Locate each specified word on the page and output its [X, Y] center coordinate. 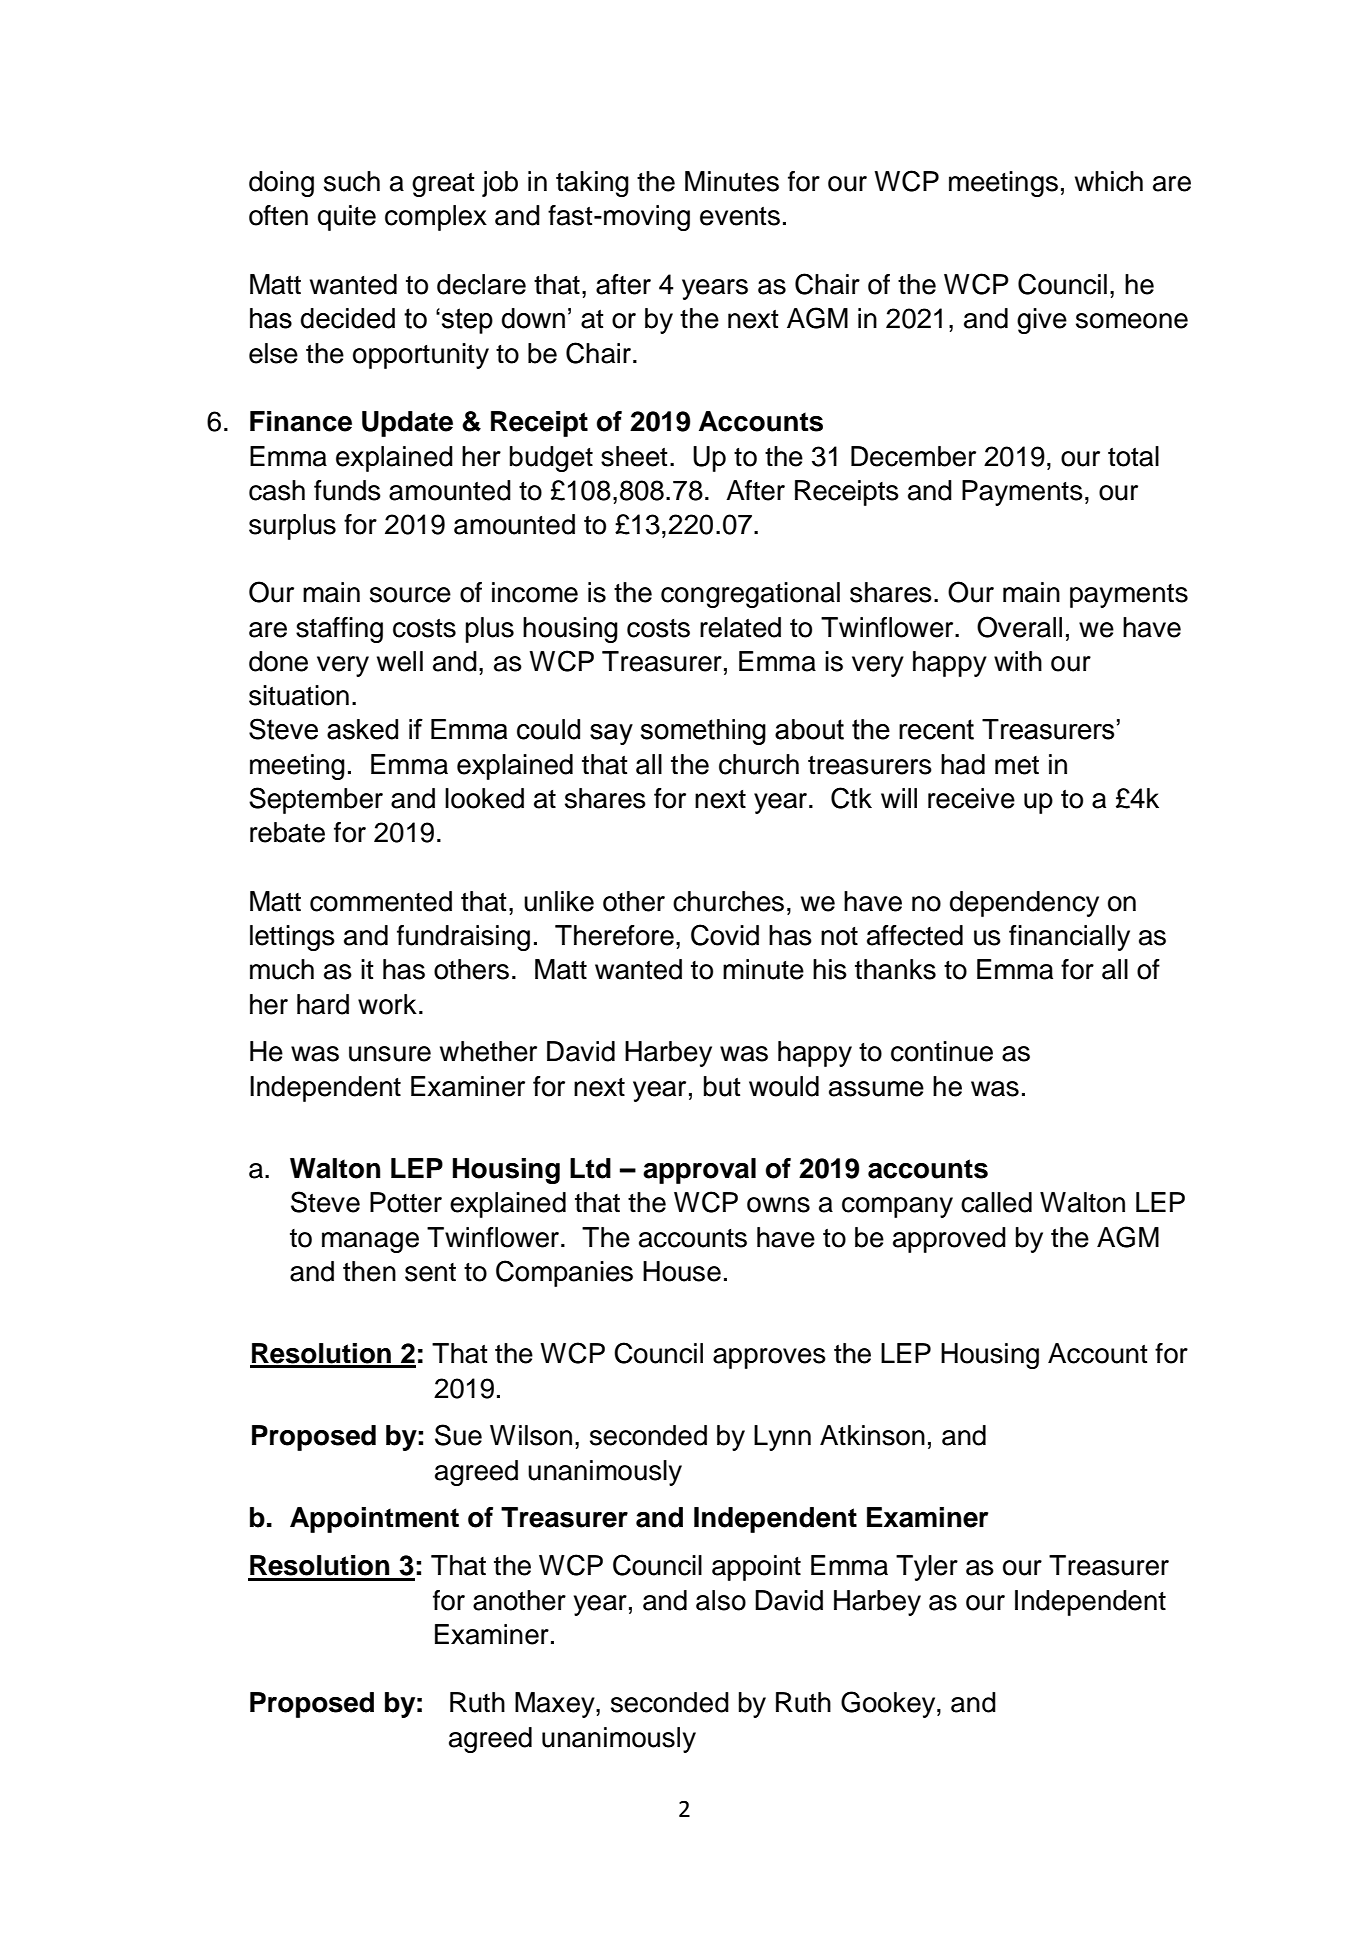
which [1109, 181]
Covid [725, 935]
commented [381, 901]
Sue [458, 1435]
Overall [1019, 627]
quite [347, 218]
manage [370, 1242]
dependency [1024, 904]
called [996, 1202]
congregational [750, 595]
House [682, 1271]
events [740, 216]
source [410, 595]
